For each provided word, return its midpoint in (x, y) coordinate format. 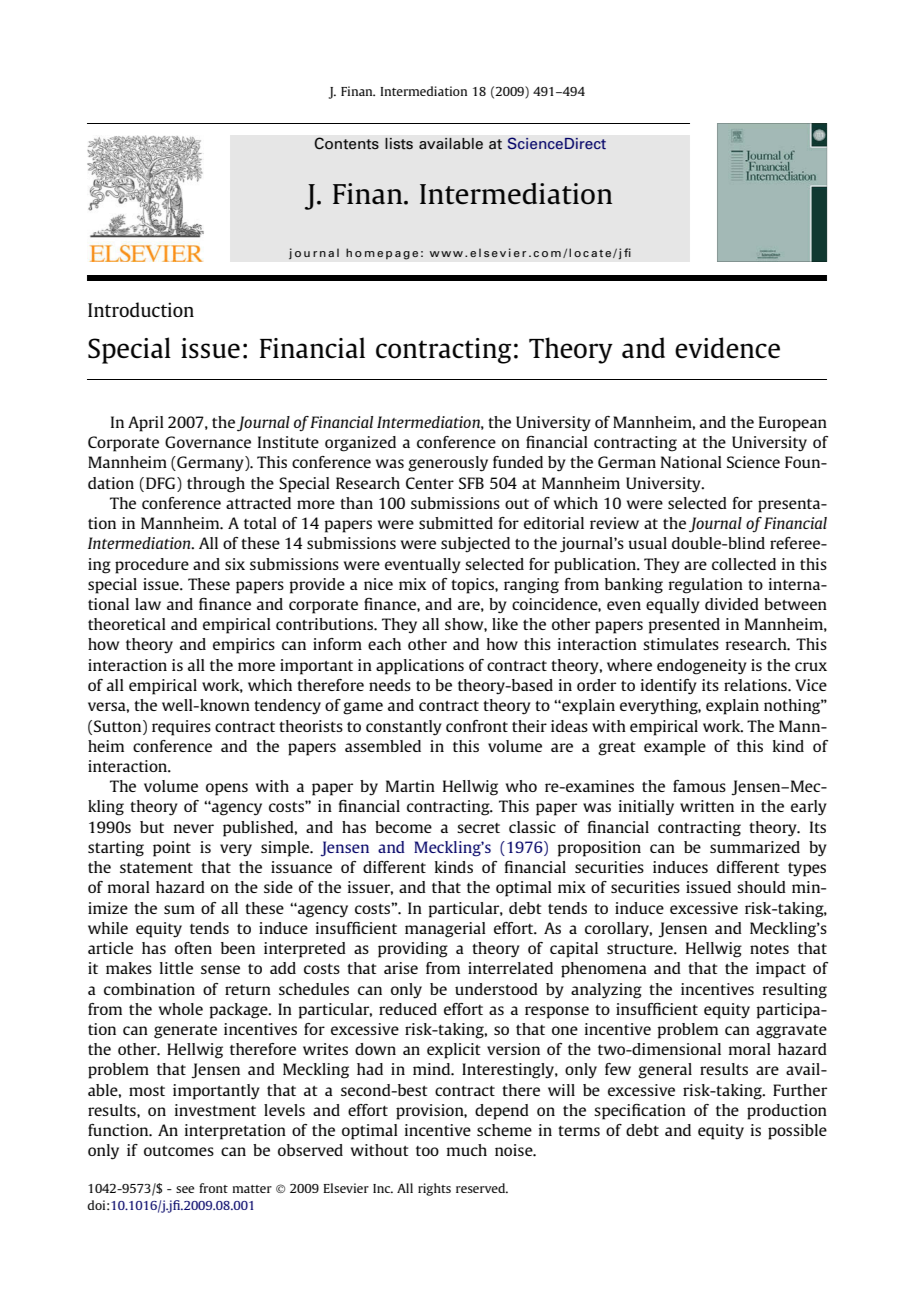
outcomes (179, 1151)
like (505, 624)
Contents (346, 143)
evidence (727, 348)
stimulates (681, 644)
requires (181, 728)
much (467, 1150)
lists (399, 144)
